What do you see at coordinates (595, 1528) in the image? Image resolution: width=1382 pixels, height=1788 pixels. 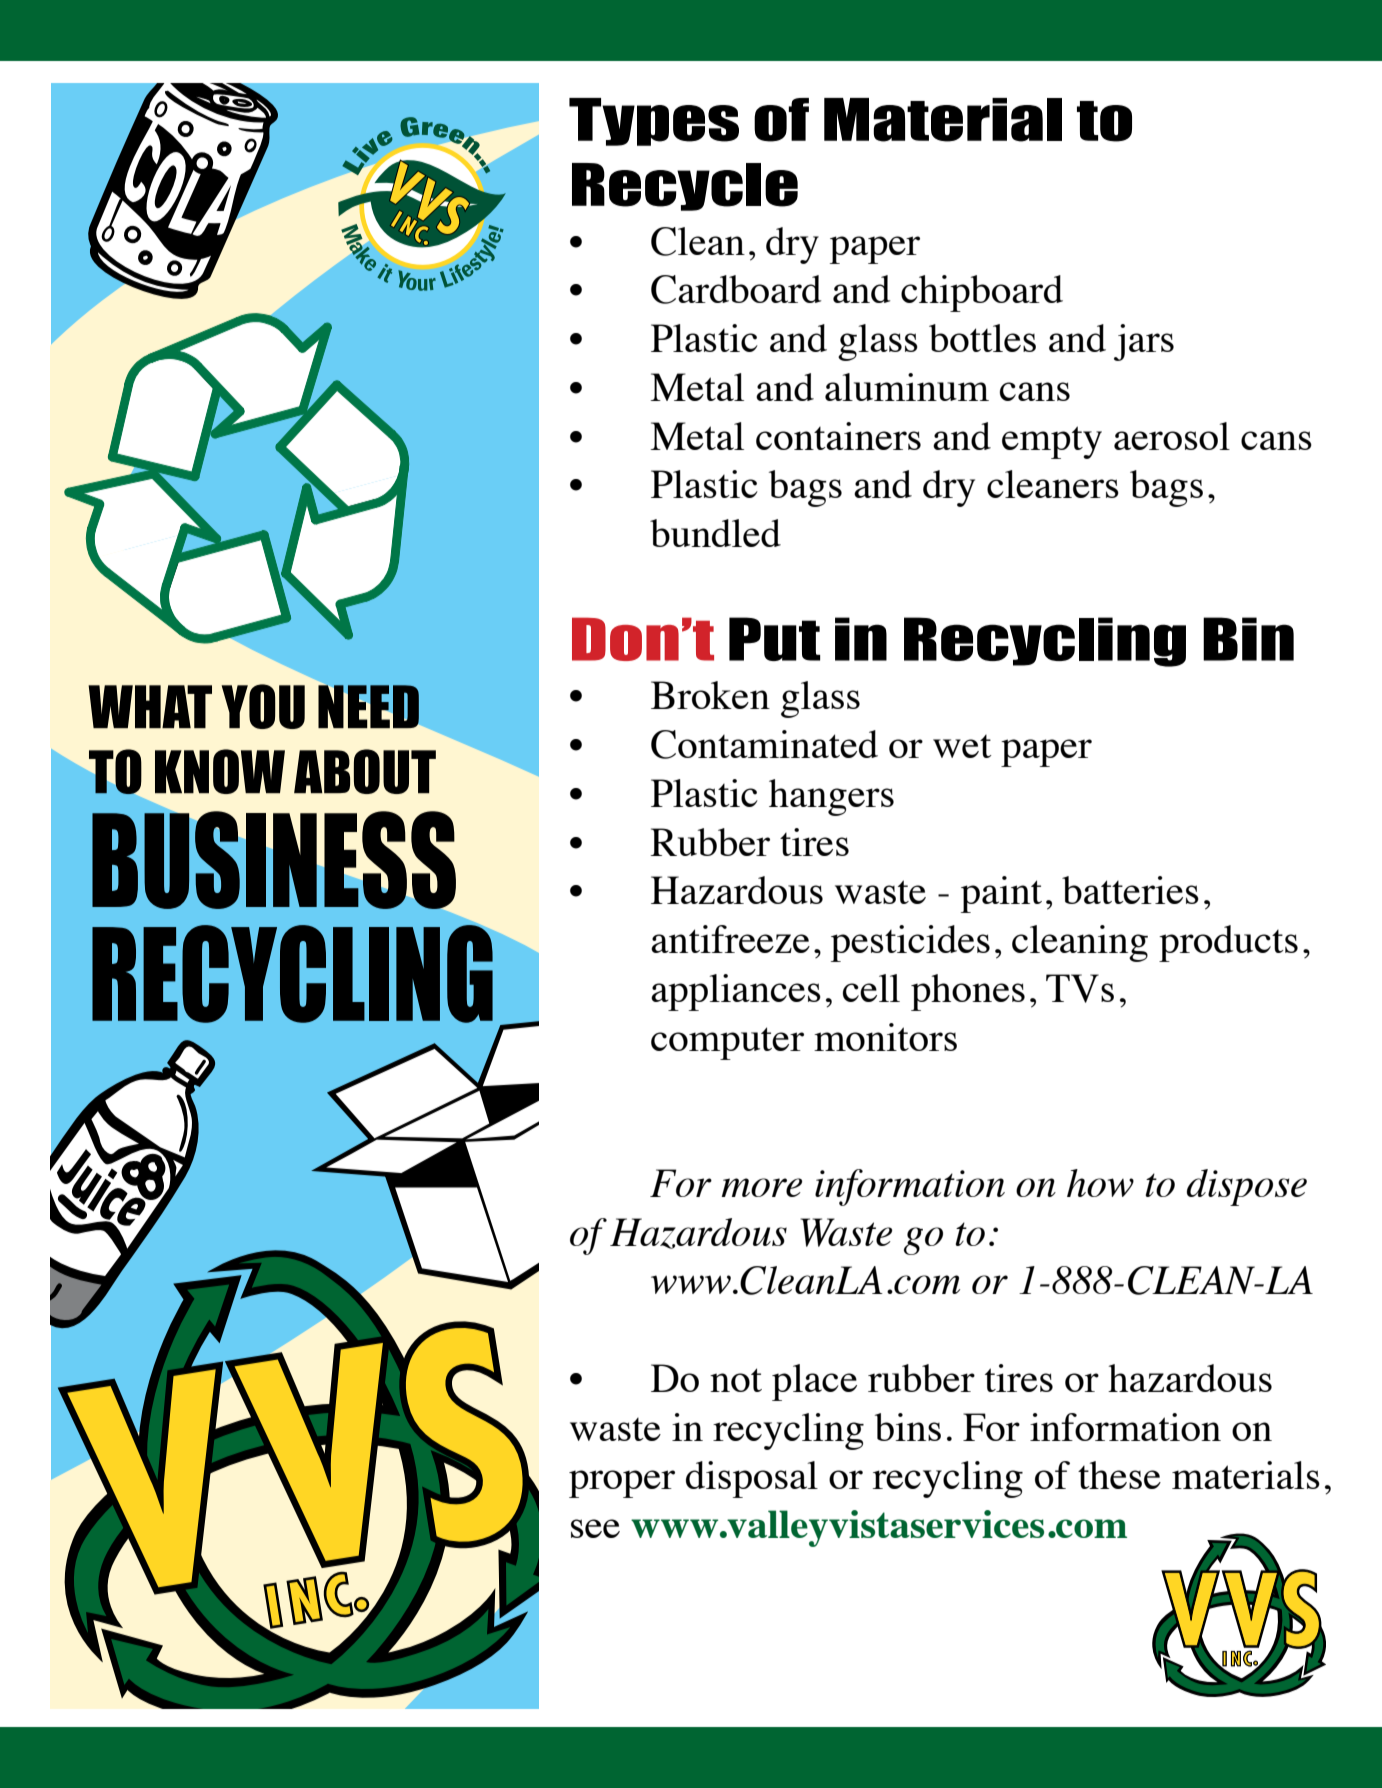 I see `see` at bounding box center [595, 1528].
